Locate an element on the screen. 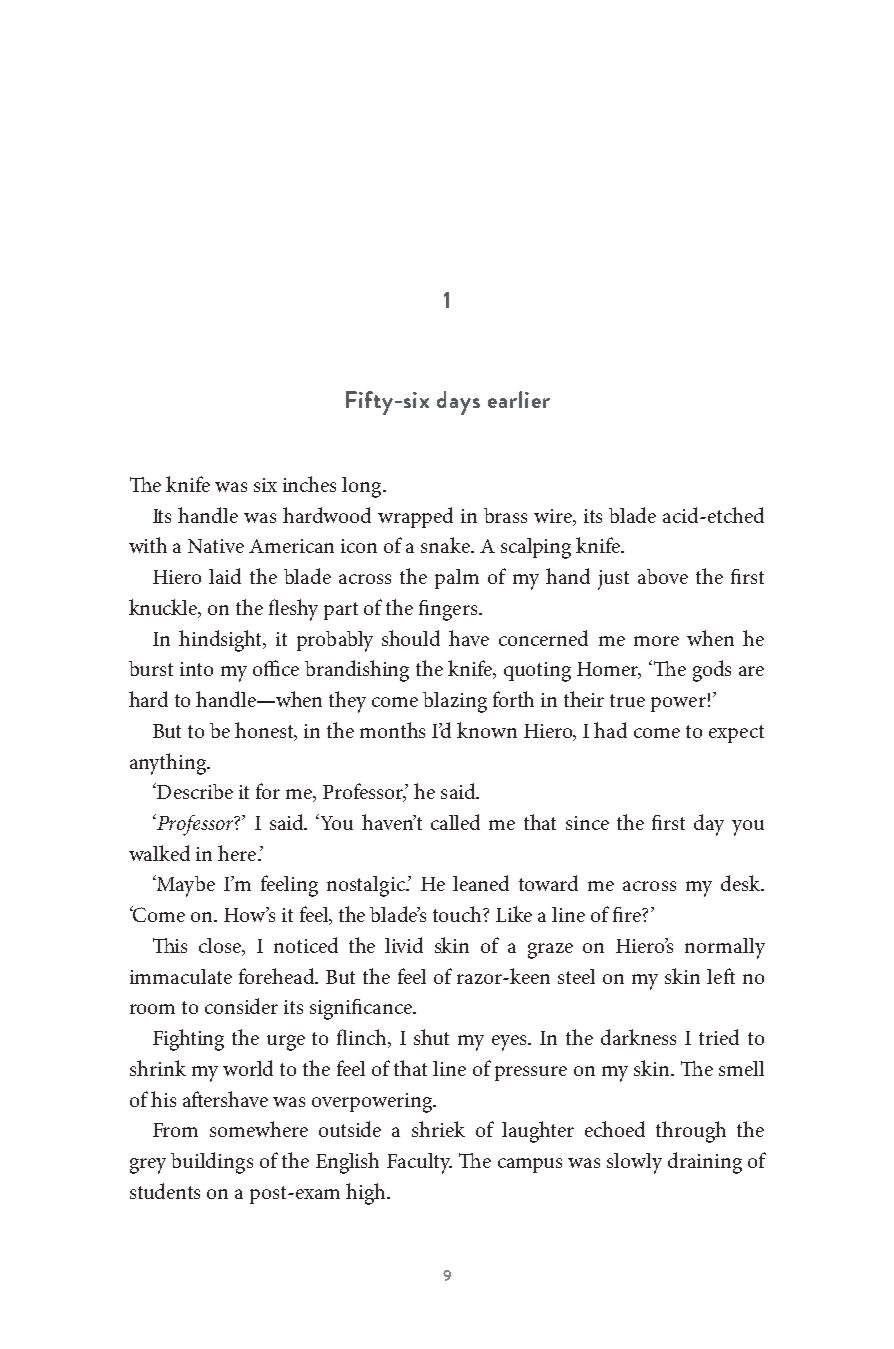 This screenshot has height=1349, width=894. called is located at coordinates (455, 822).
